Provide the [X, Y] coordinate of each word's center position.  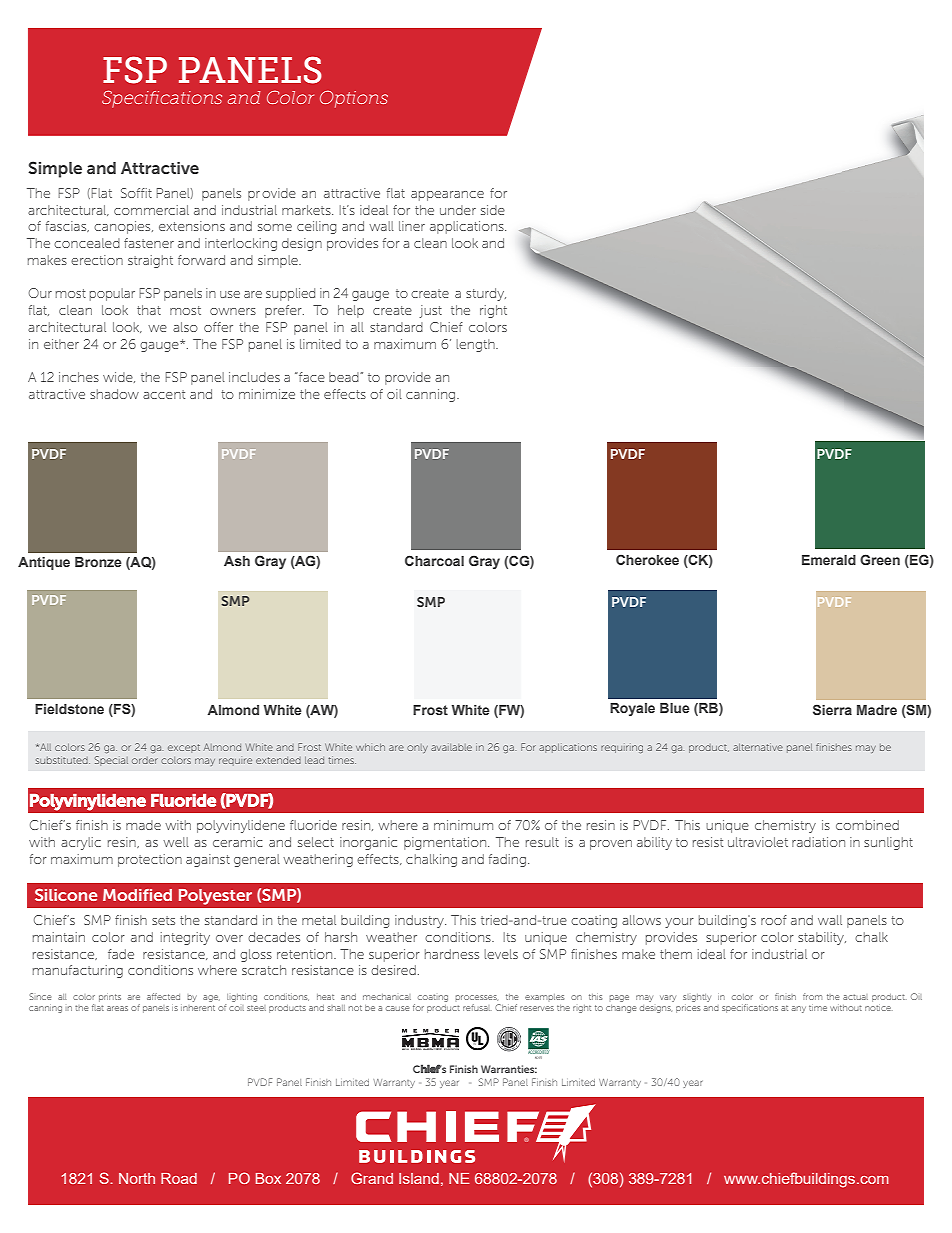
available [451, 747]
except [184, 748]
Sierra [832, 709]
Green [880, 559]
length [476, 345]
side [493, 210]
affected [163, 996]
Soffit [136, 193]
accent [164, 394]
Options [354, 99]
